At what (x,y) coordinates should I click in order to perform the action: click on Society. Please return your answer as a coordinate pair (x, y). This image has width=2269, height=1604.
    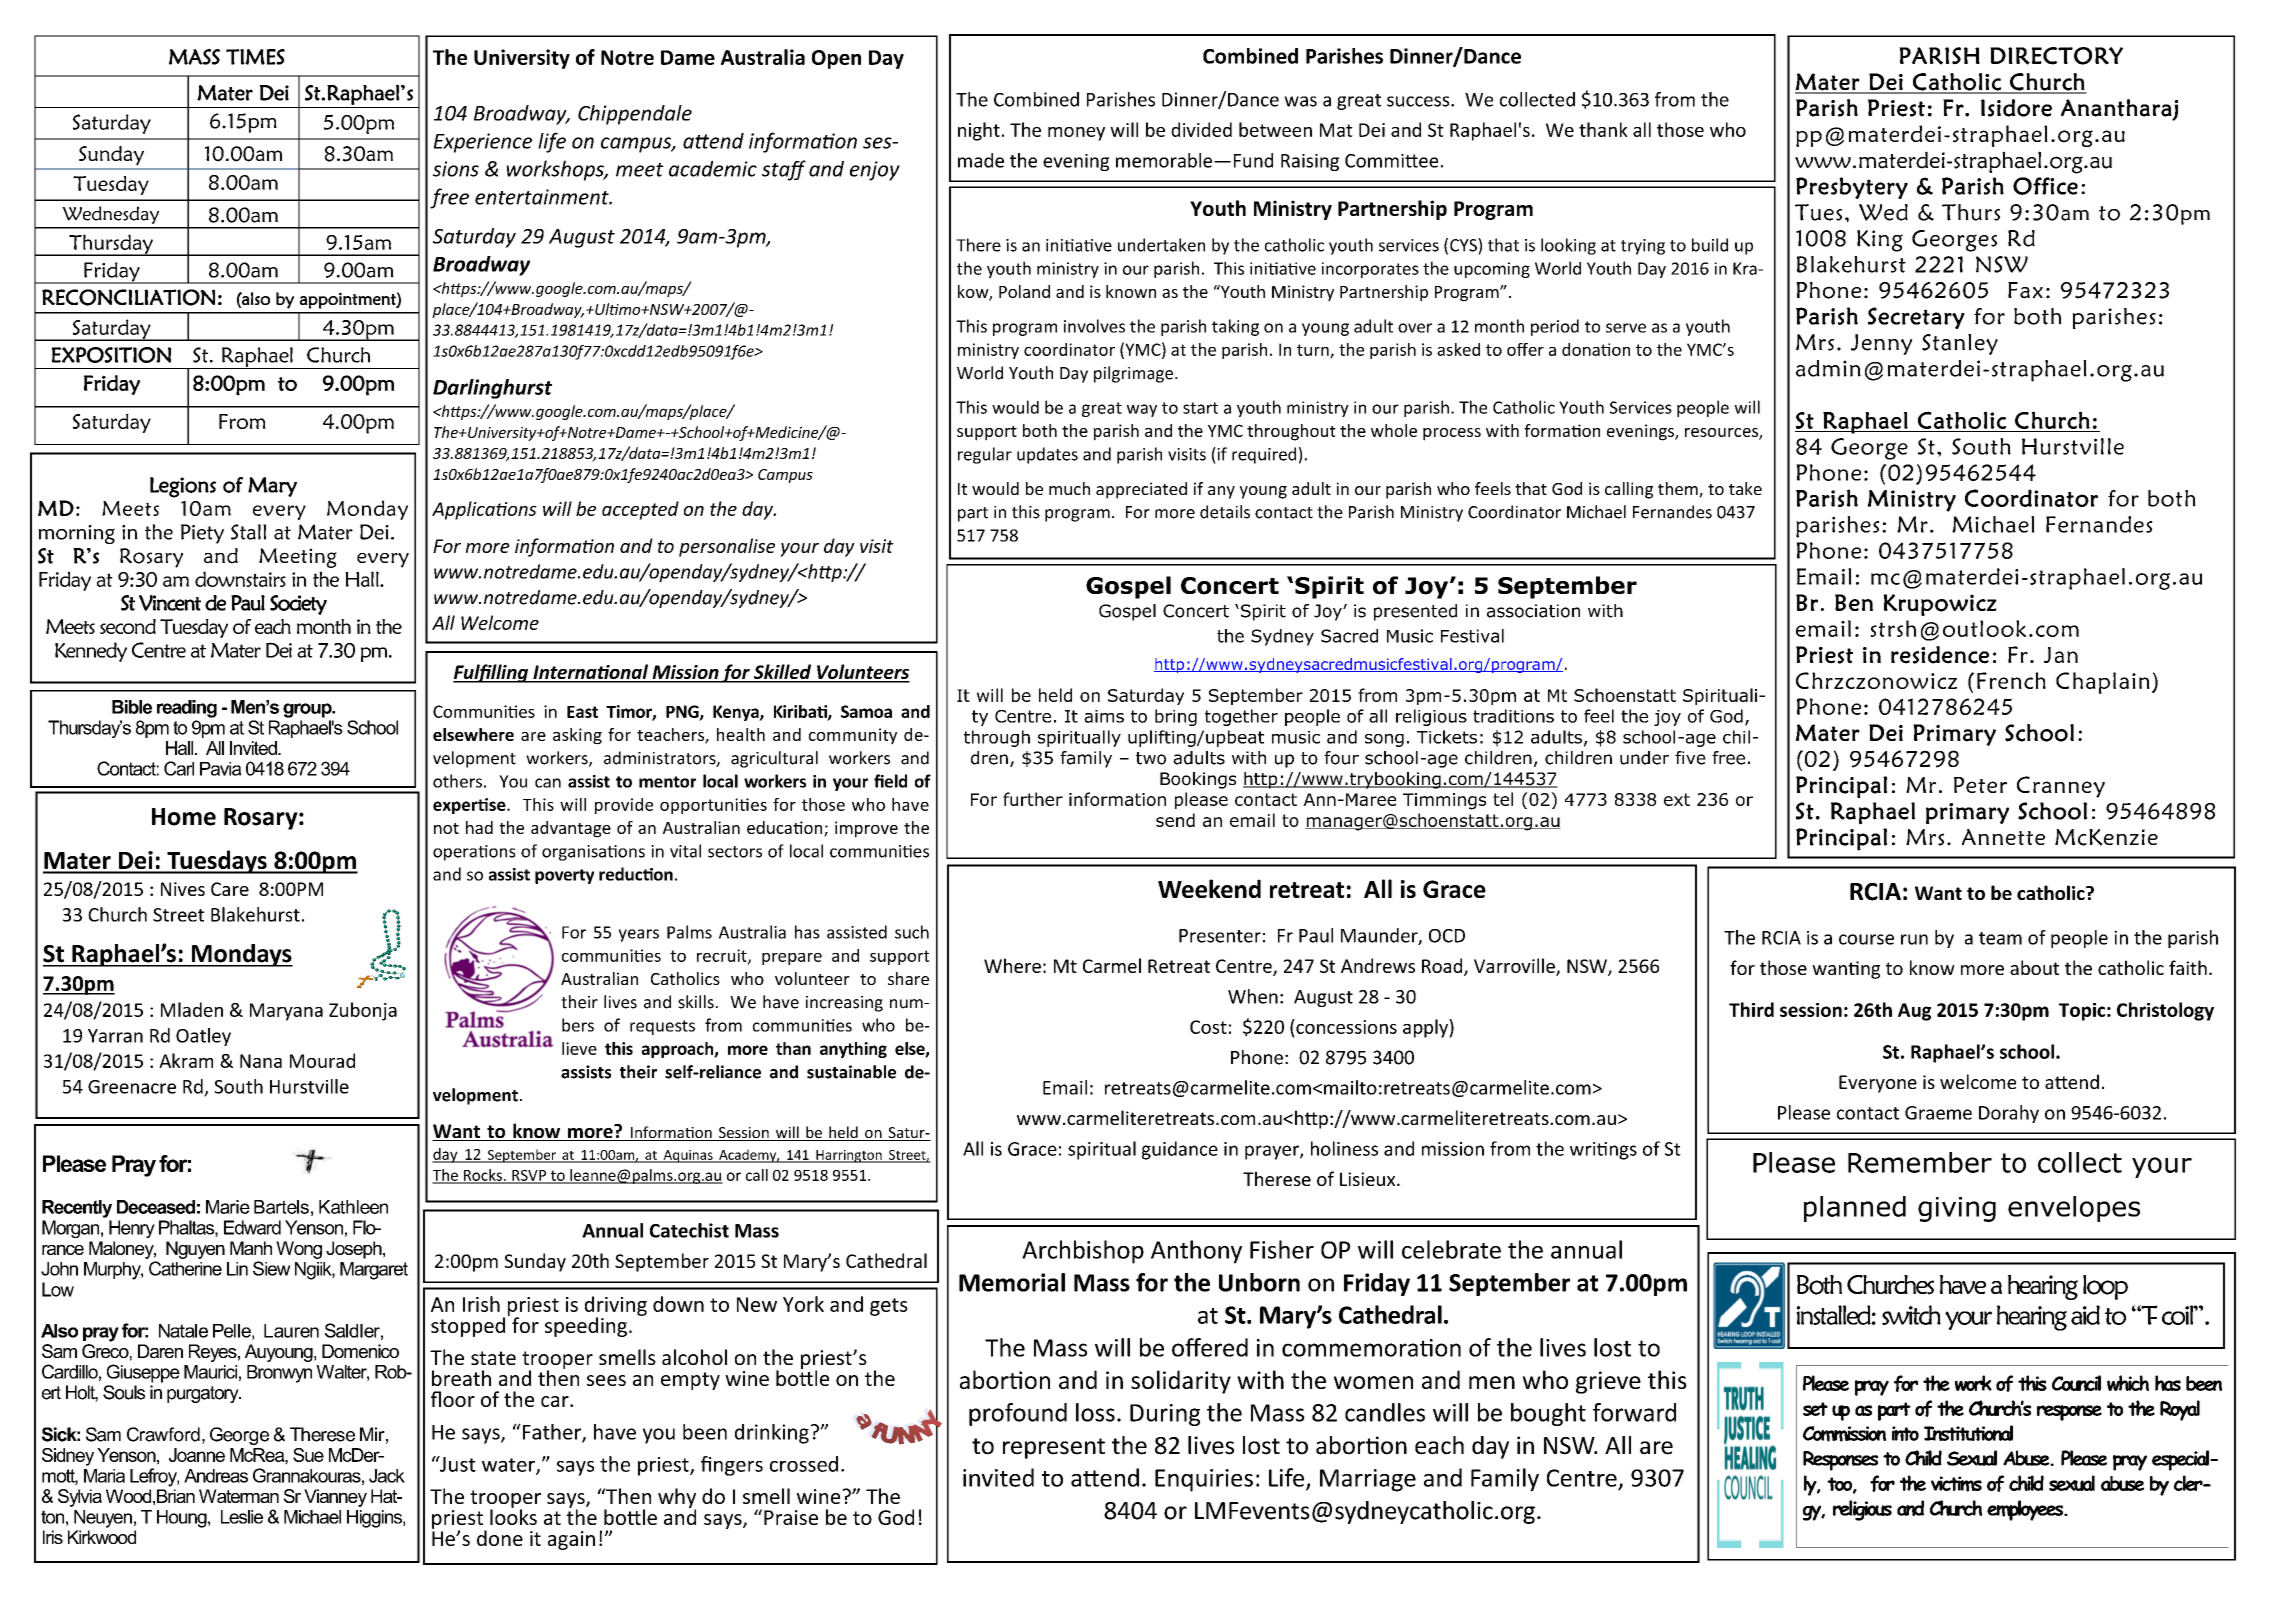
    Looking at the image, I should click on (298, 605).
